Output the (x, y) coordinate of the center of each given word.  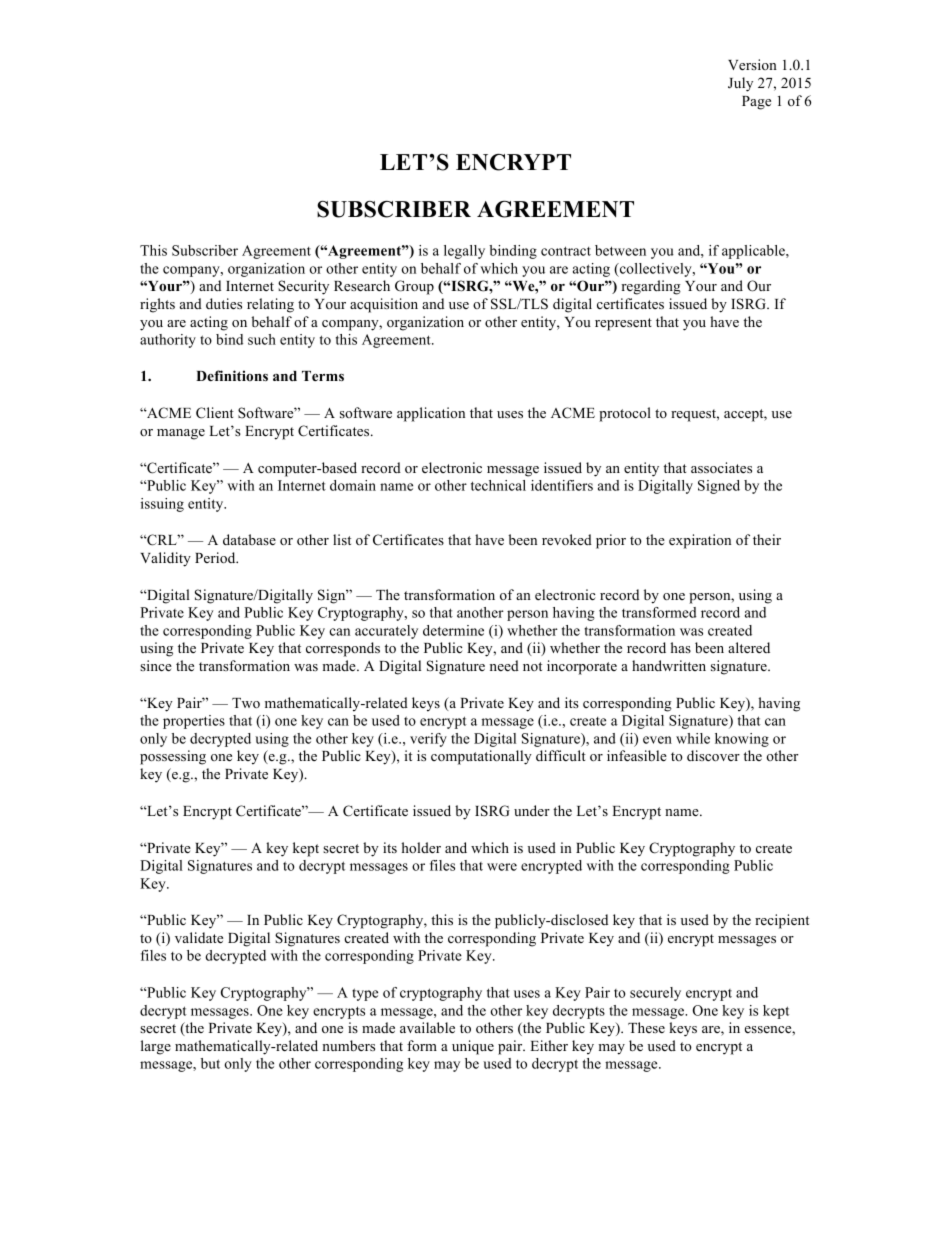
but (210, 1063)
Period (216, 557)
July (740, 84)
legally (464, 252)
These (646, 1027)
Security (303, 287)
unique (473, 1047)
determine (453, 630)
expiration (700, 541)
